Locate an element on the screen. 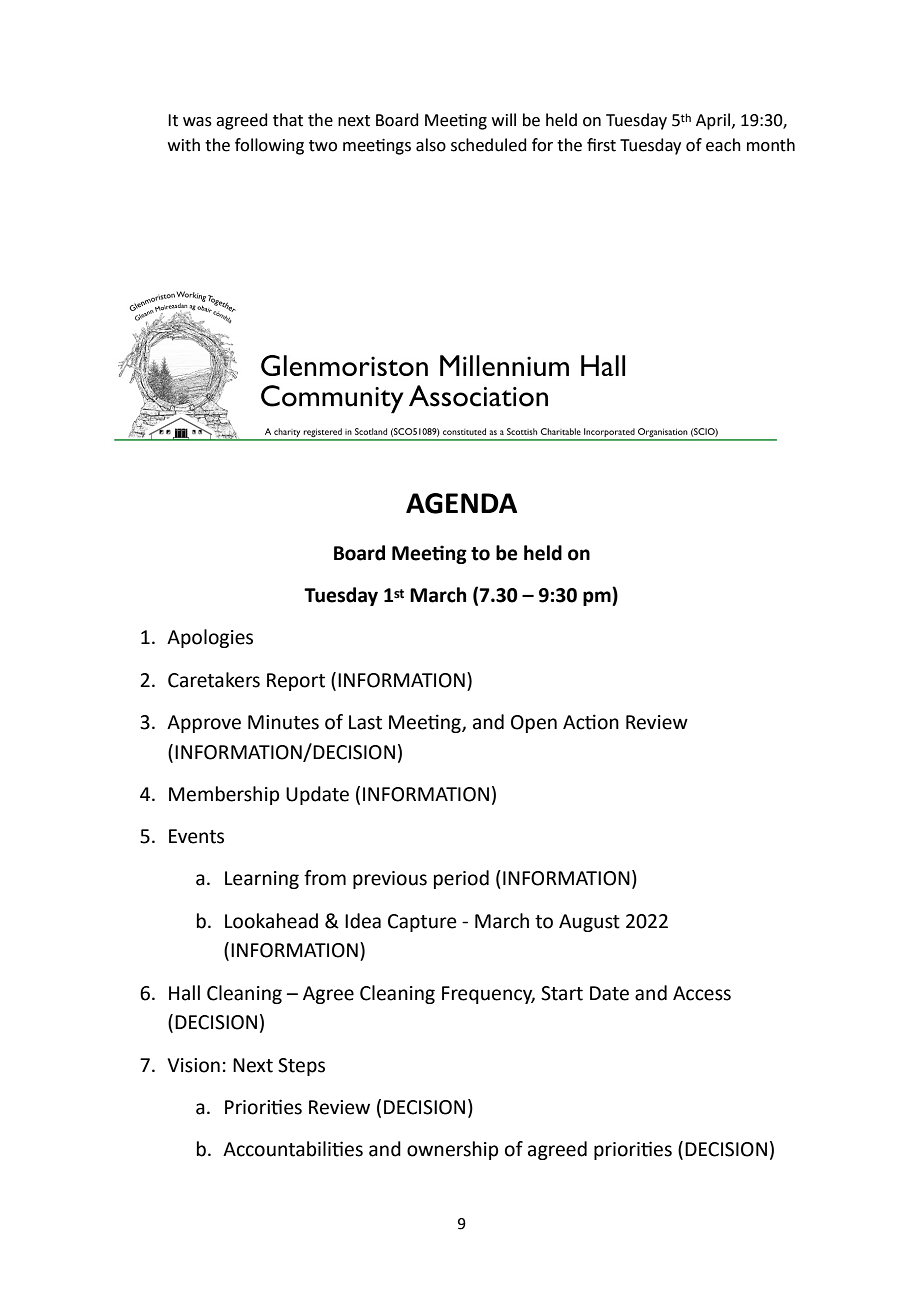 The height and width of the screenshot is (1308, 924). Steps is located at coordinates (301, 1067).
